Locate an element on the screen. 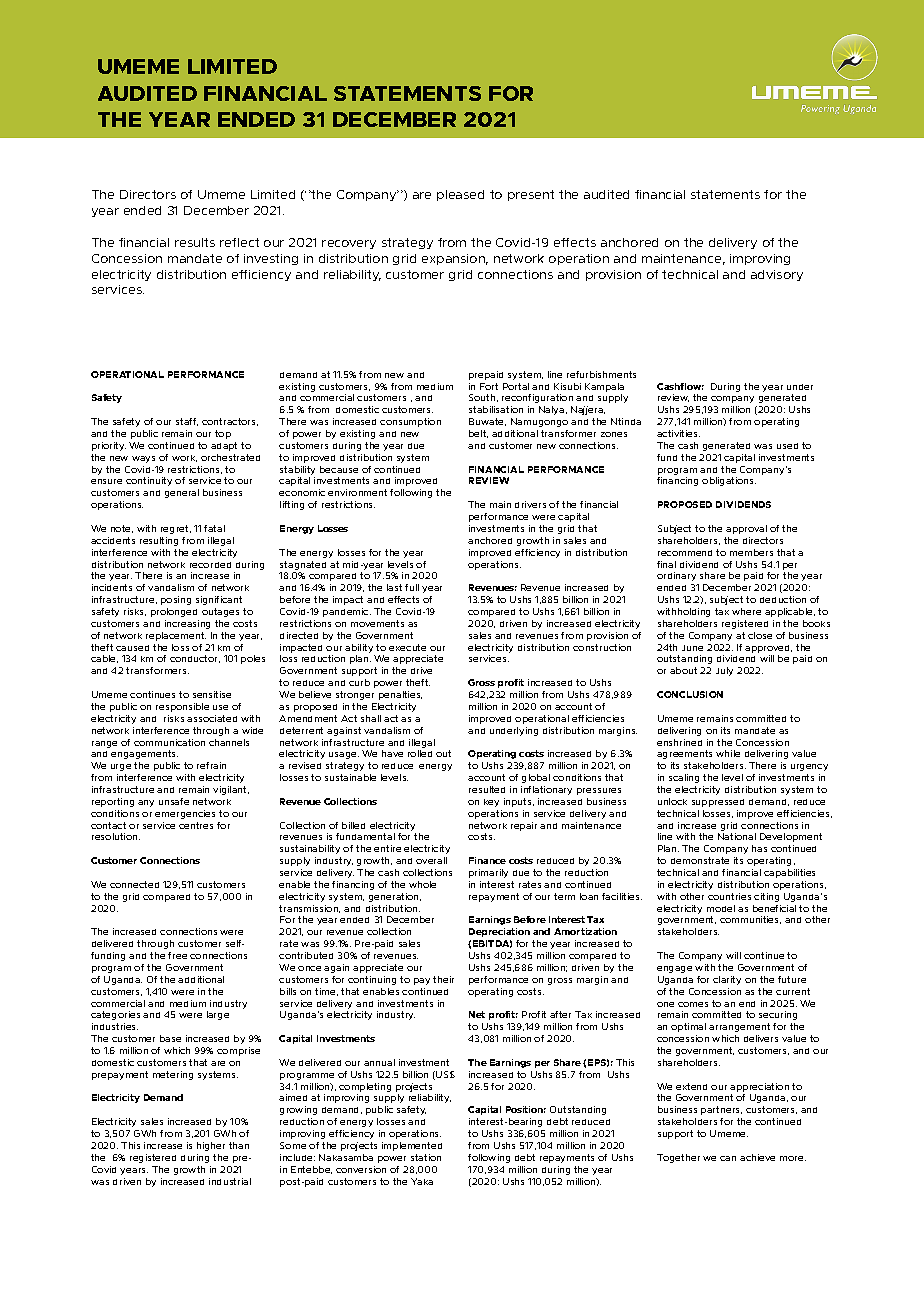  penalties is located at coordinates (400, 695).
